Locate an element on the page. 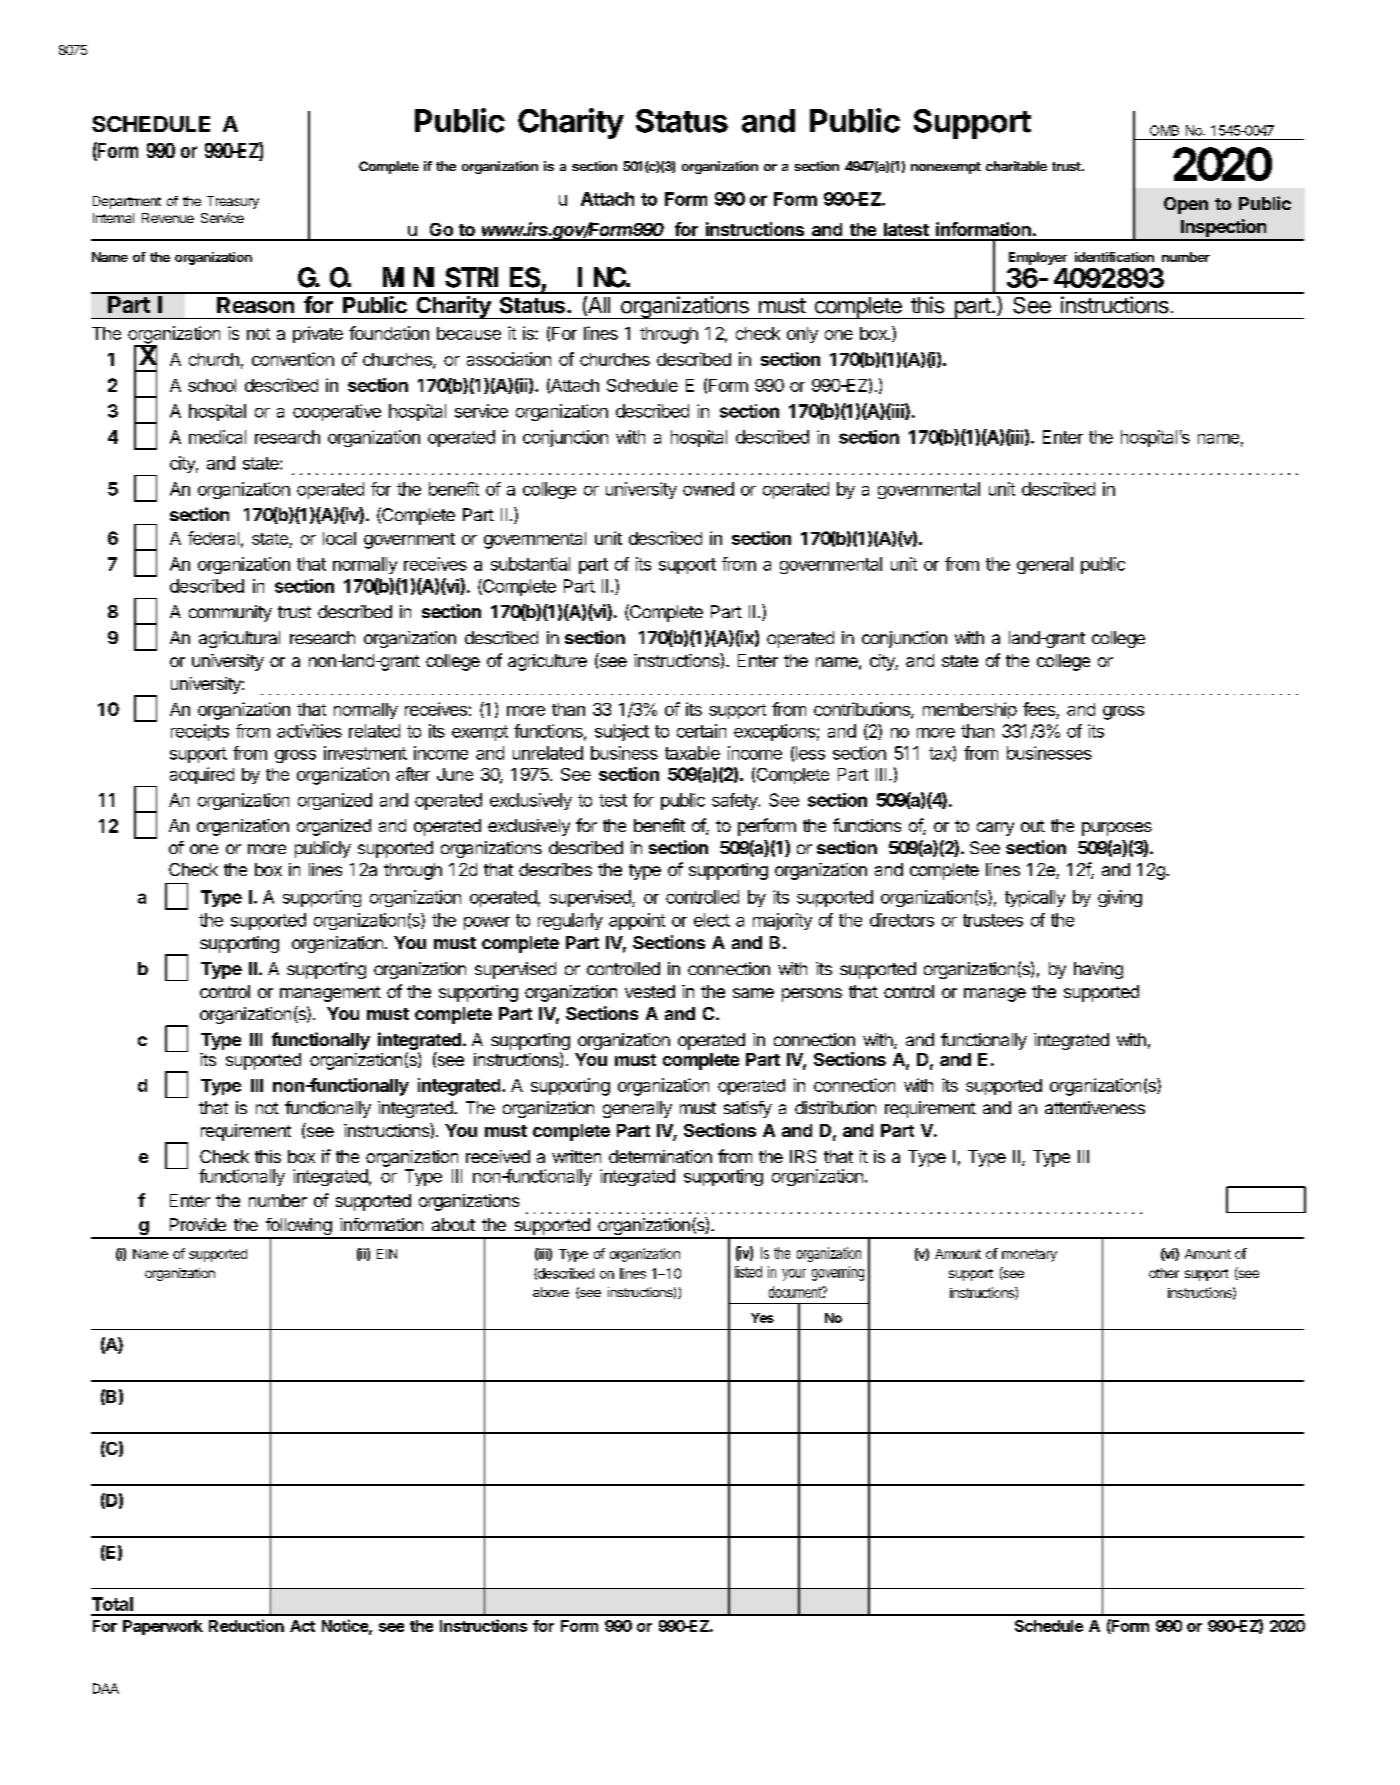 The width and height of the image is (1400, 1785). owned is located at coordinates (708, 489).
